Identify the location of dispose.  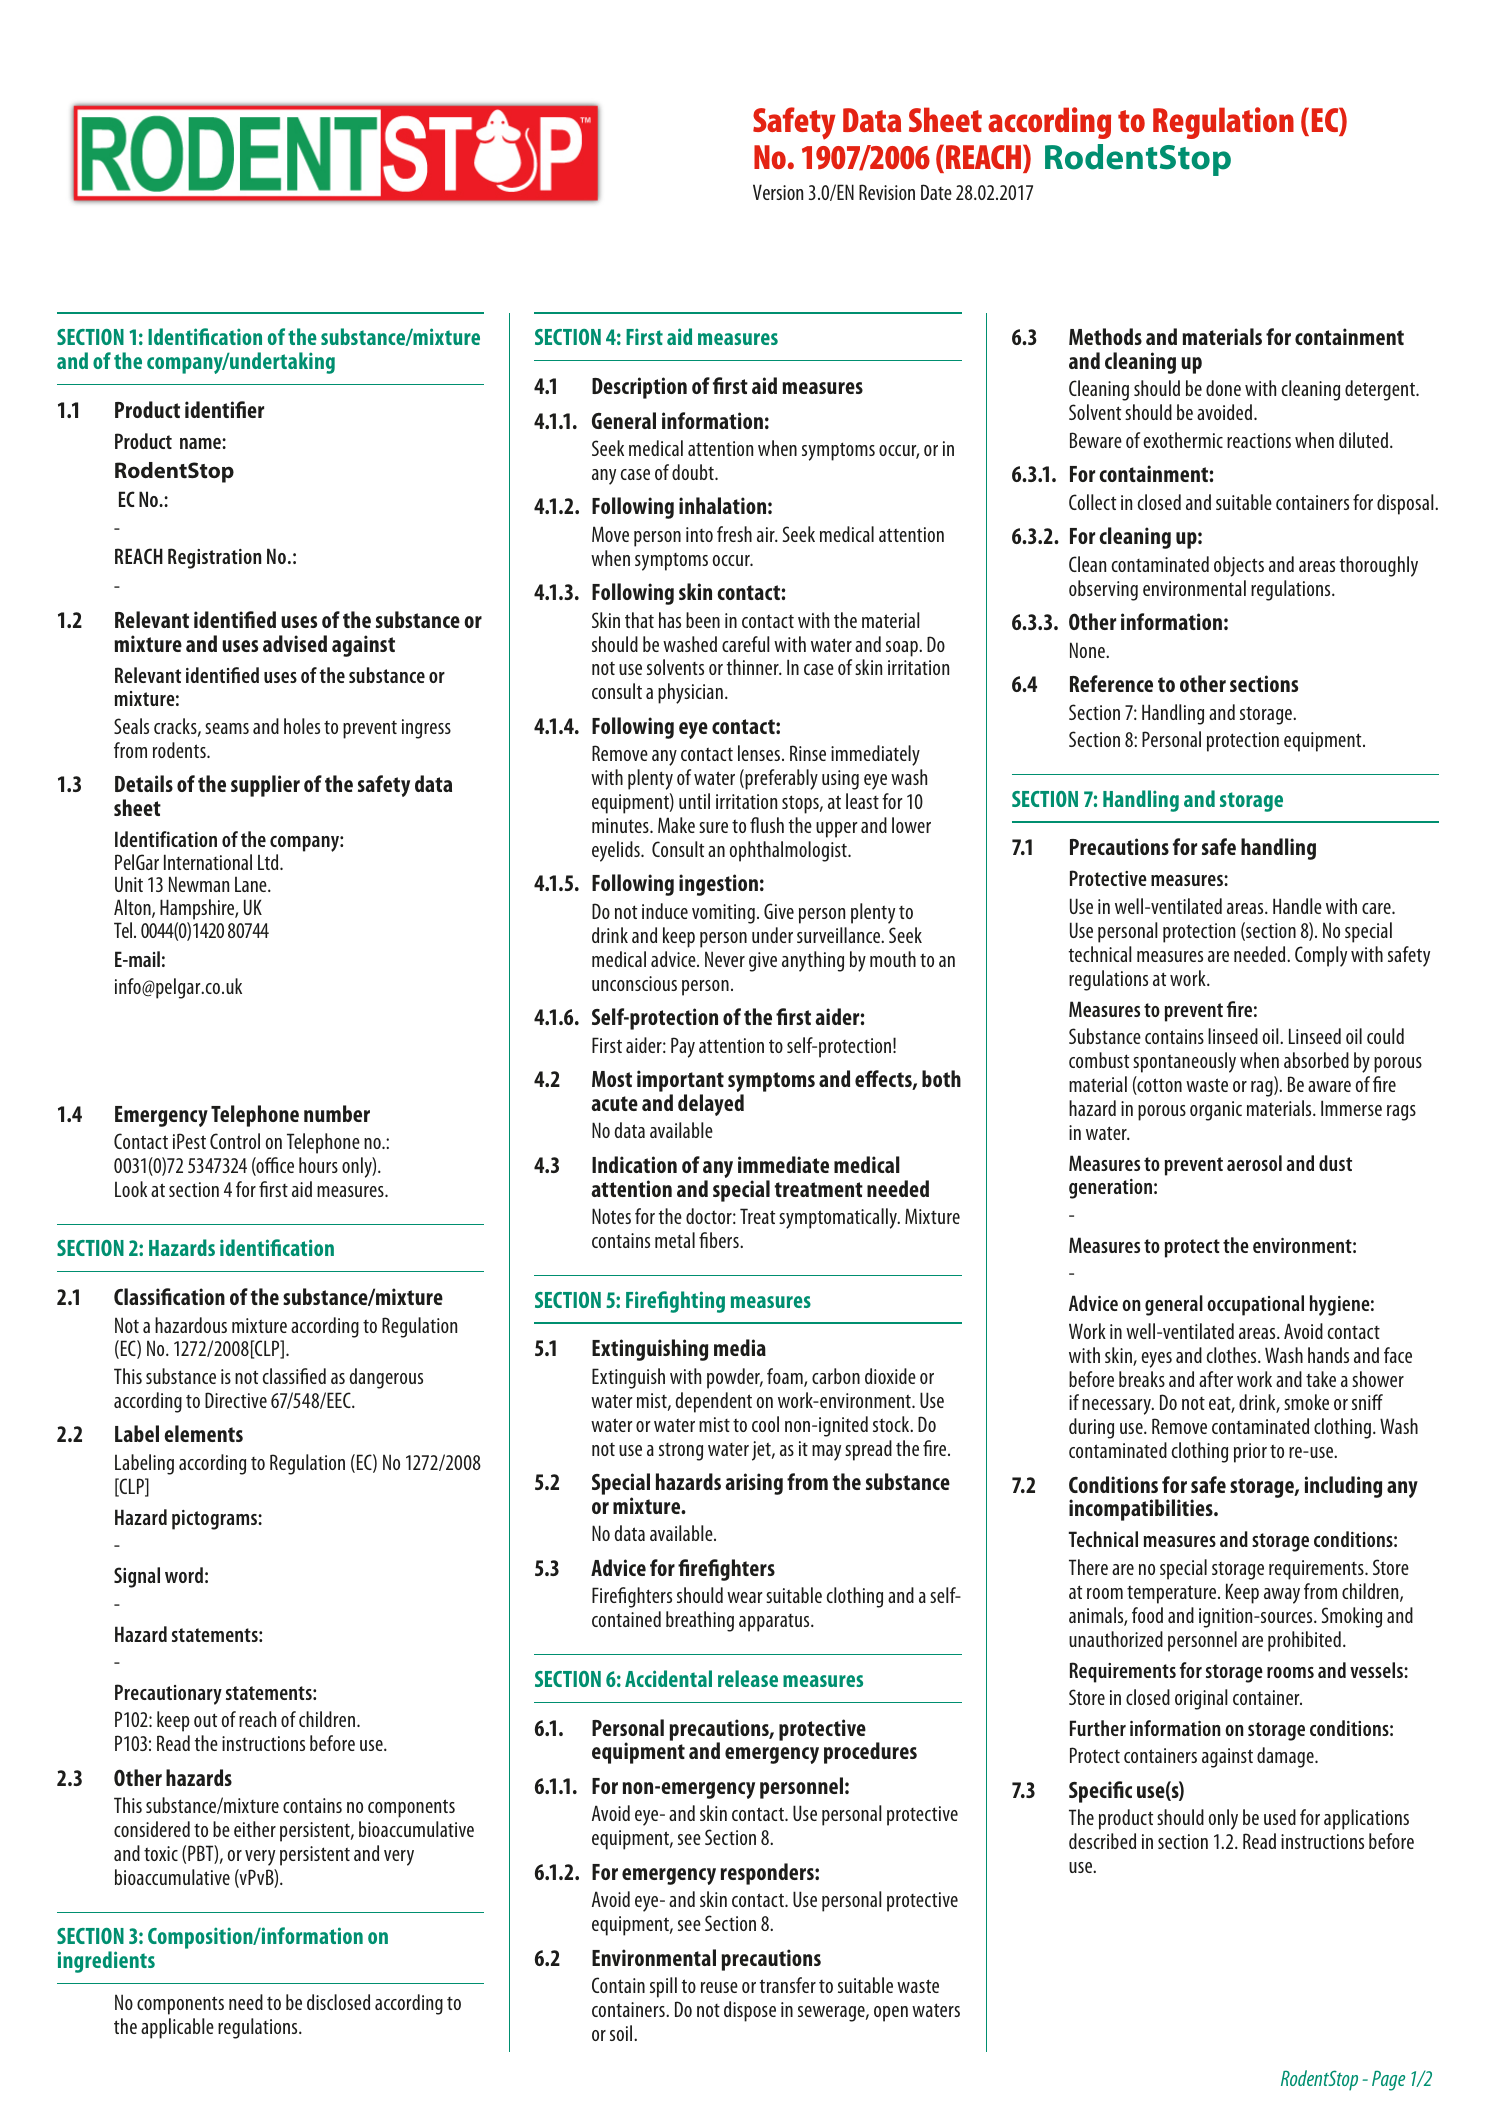
(750, 2011).
